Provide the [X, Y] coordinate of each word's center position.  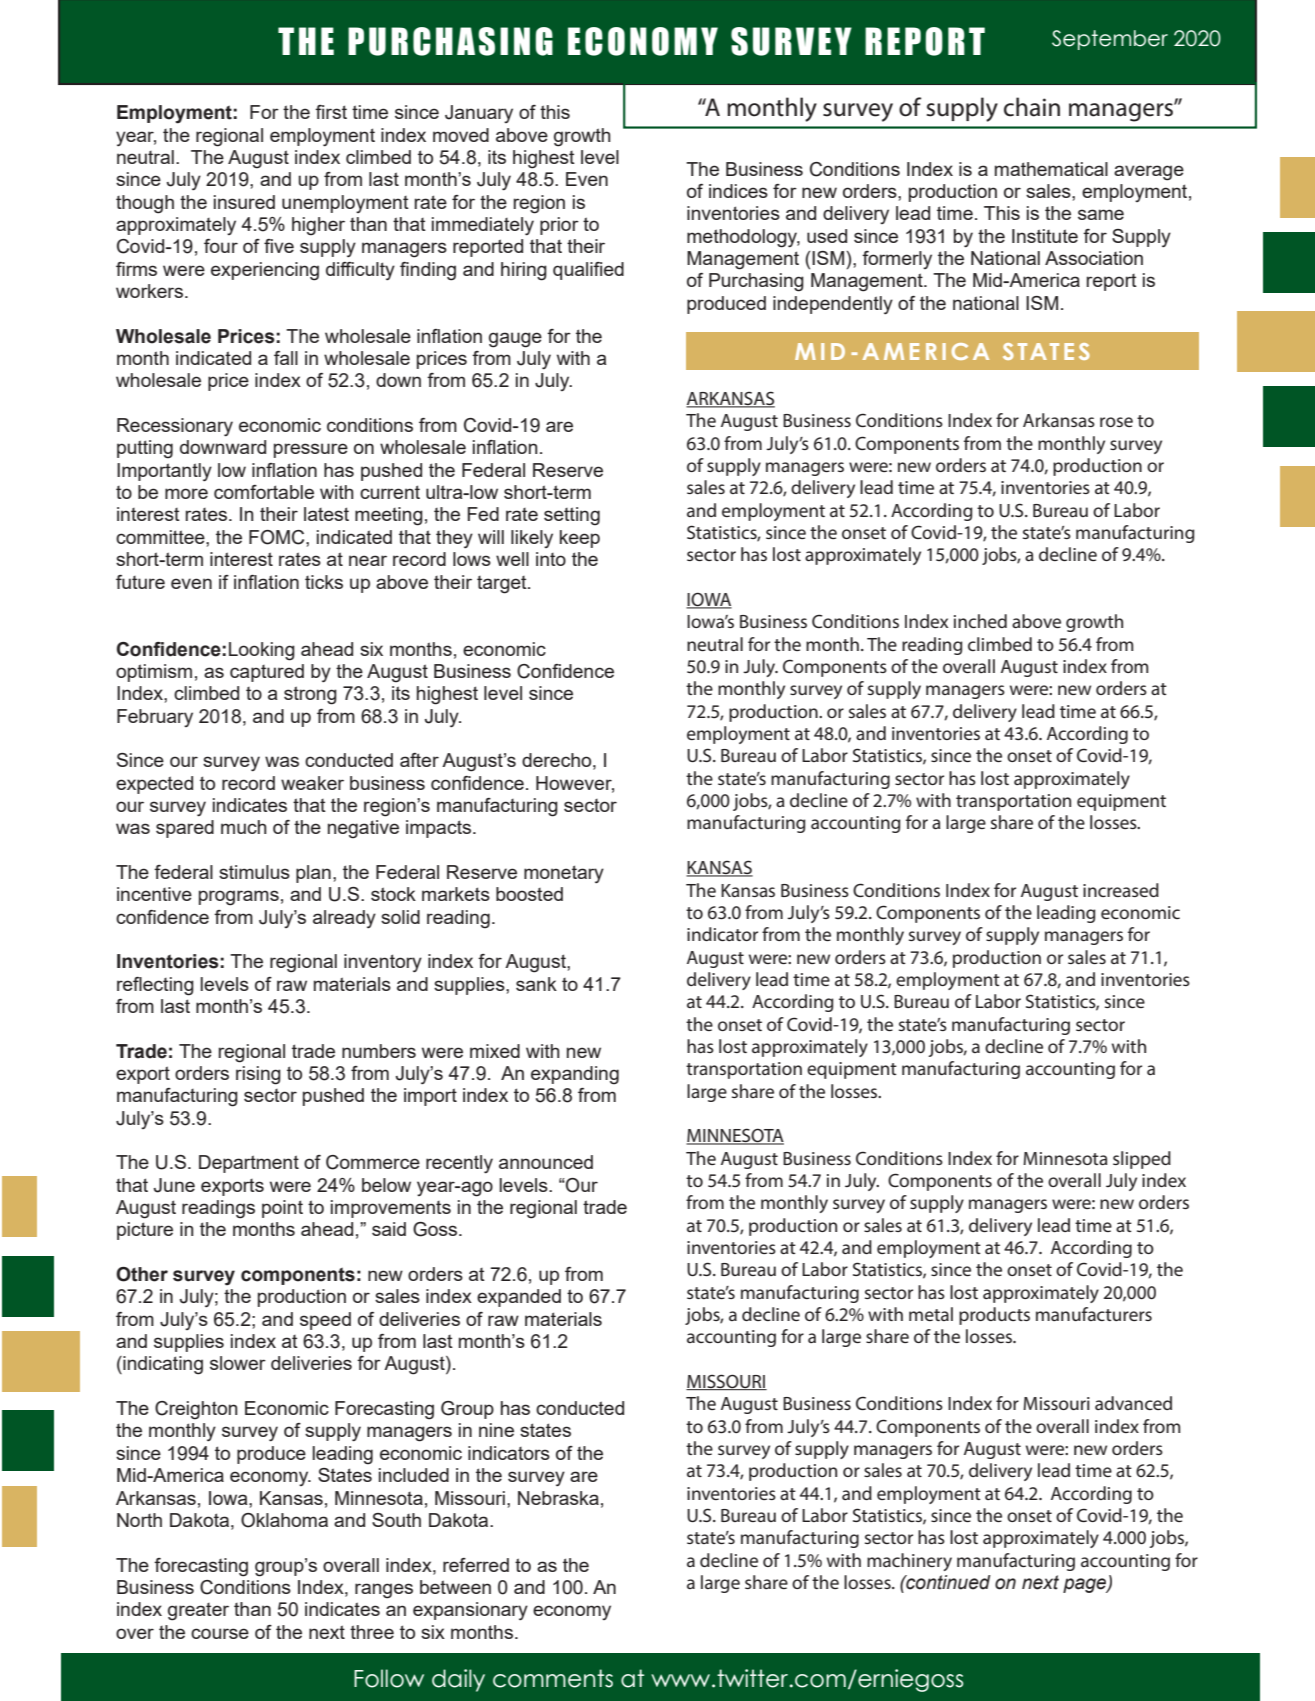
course [220, 1633]
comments [553, 1678]
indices [738, 191]
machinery [909, 1562]
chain [1032, 107]
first [331, 112]
